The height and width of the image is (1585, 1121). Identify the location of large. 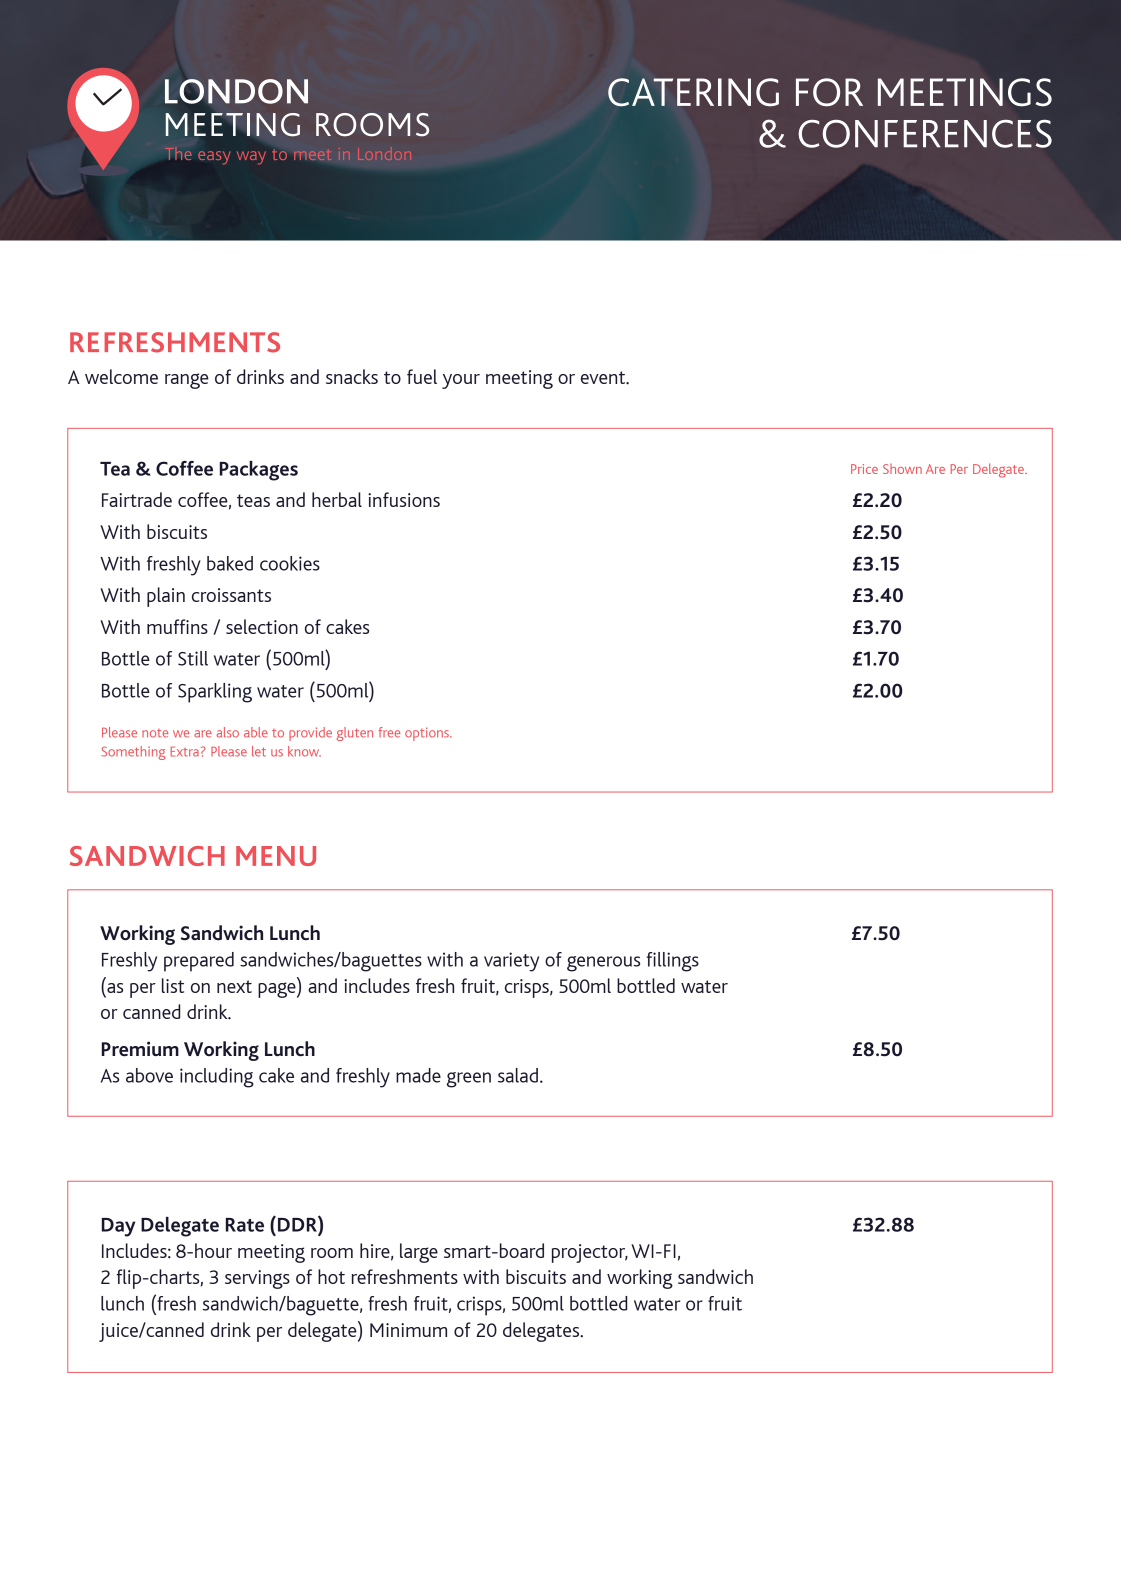
(419, 1253).
